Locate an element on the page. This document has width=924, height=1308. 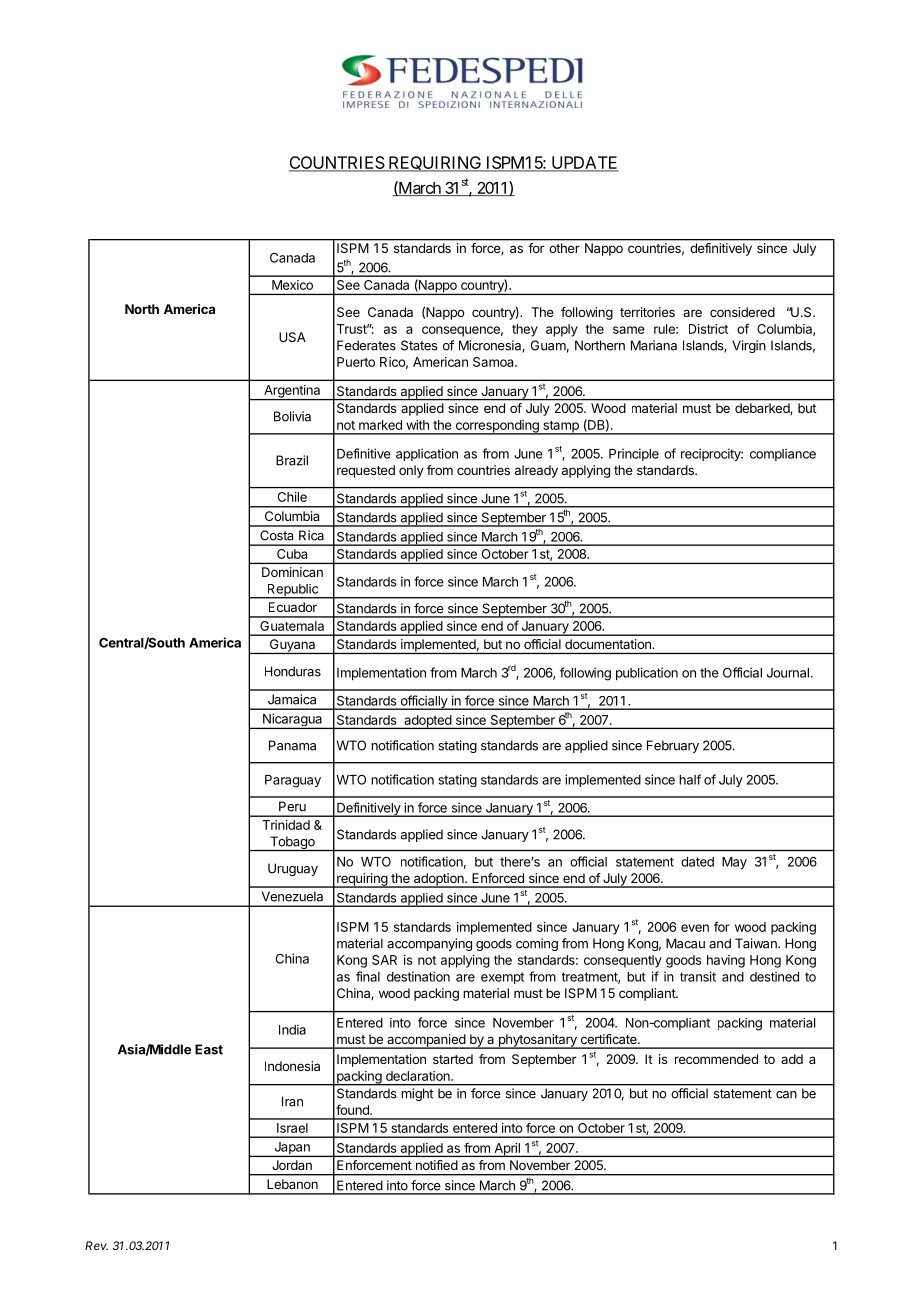
only is located at coordinates (411, 471).
